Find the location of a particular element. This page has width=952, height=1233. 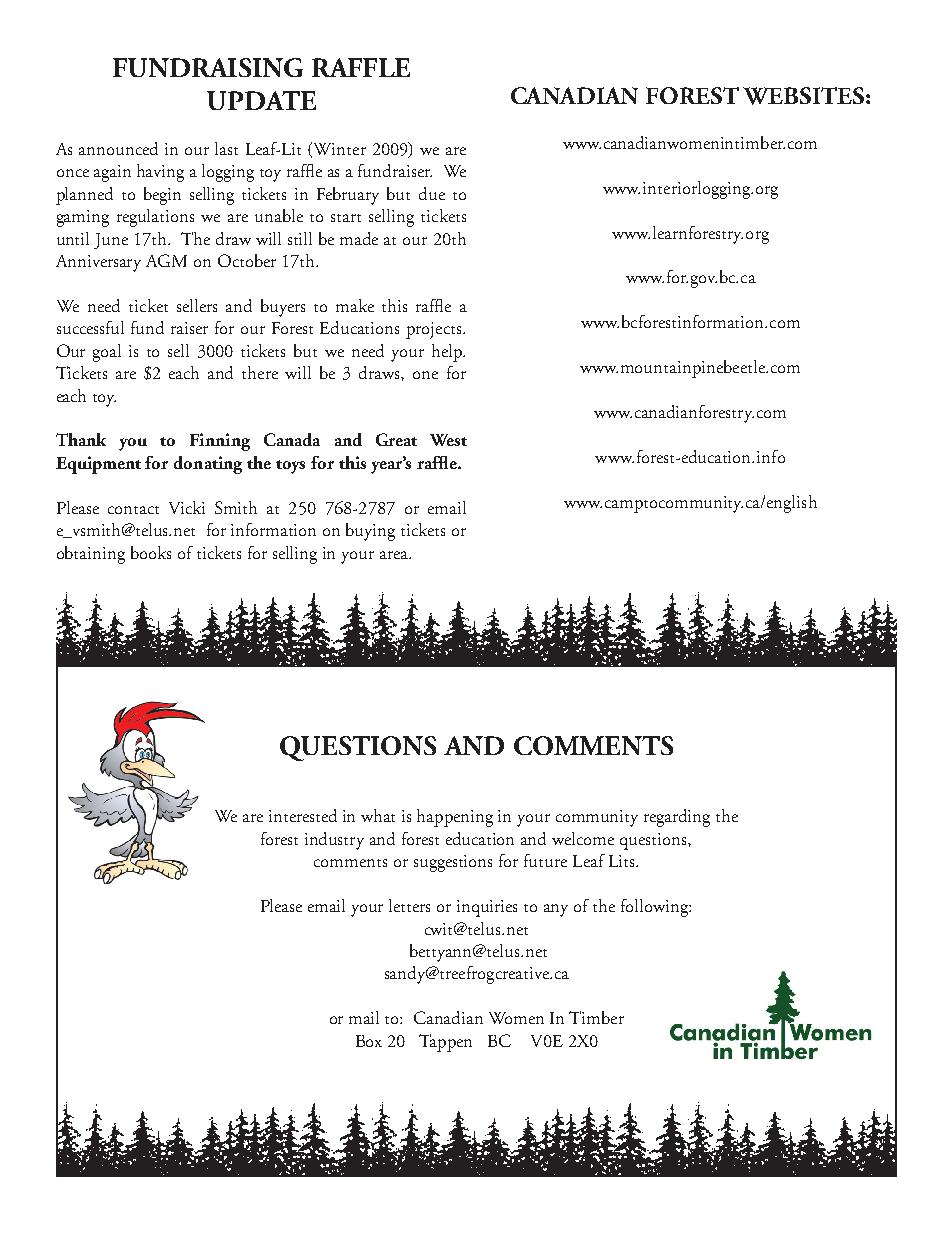

announced is located at coordinates (118, 148).
